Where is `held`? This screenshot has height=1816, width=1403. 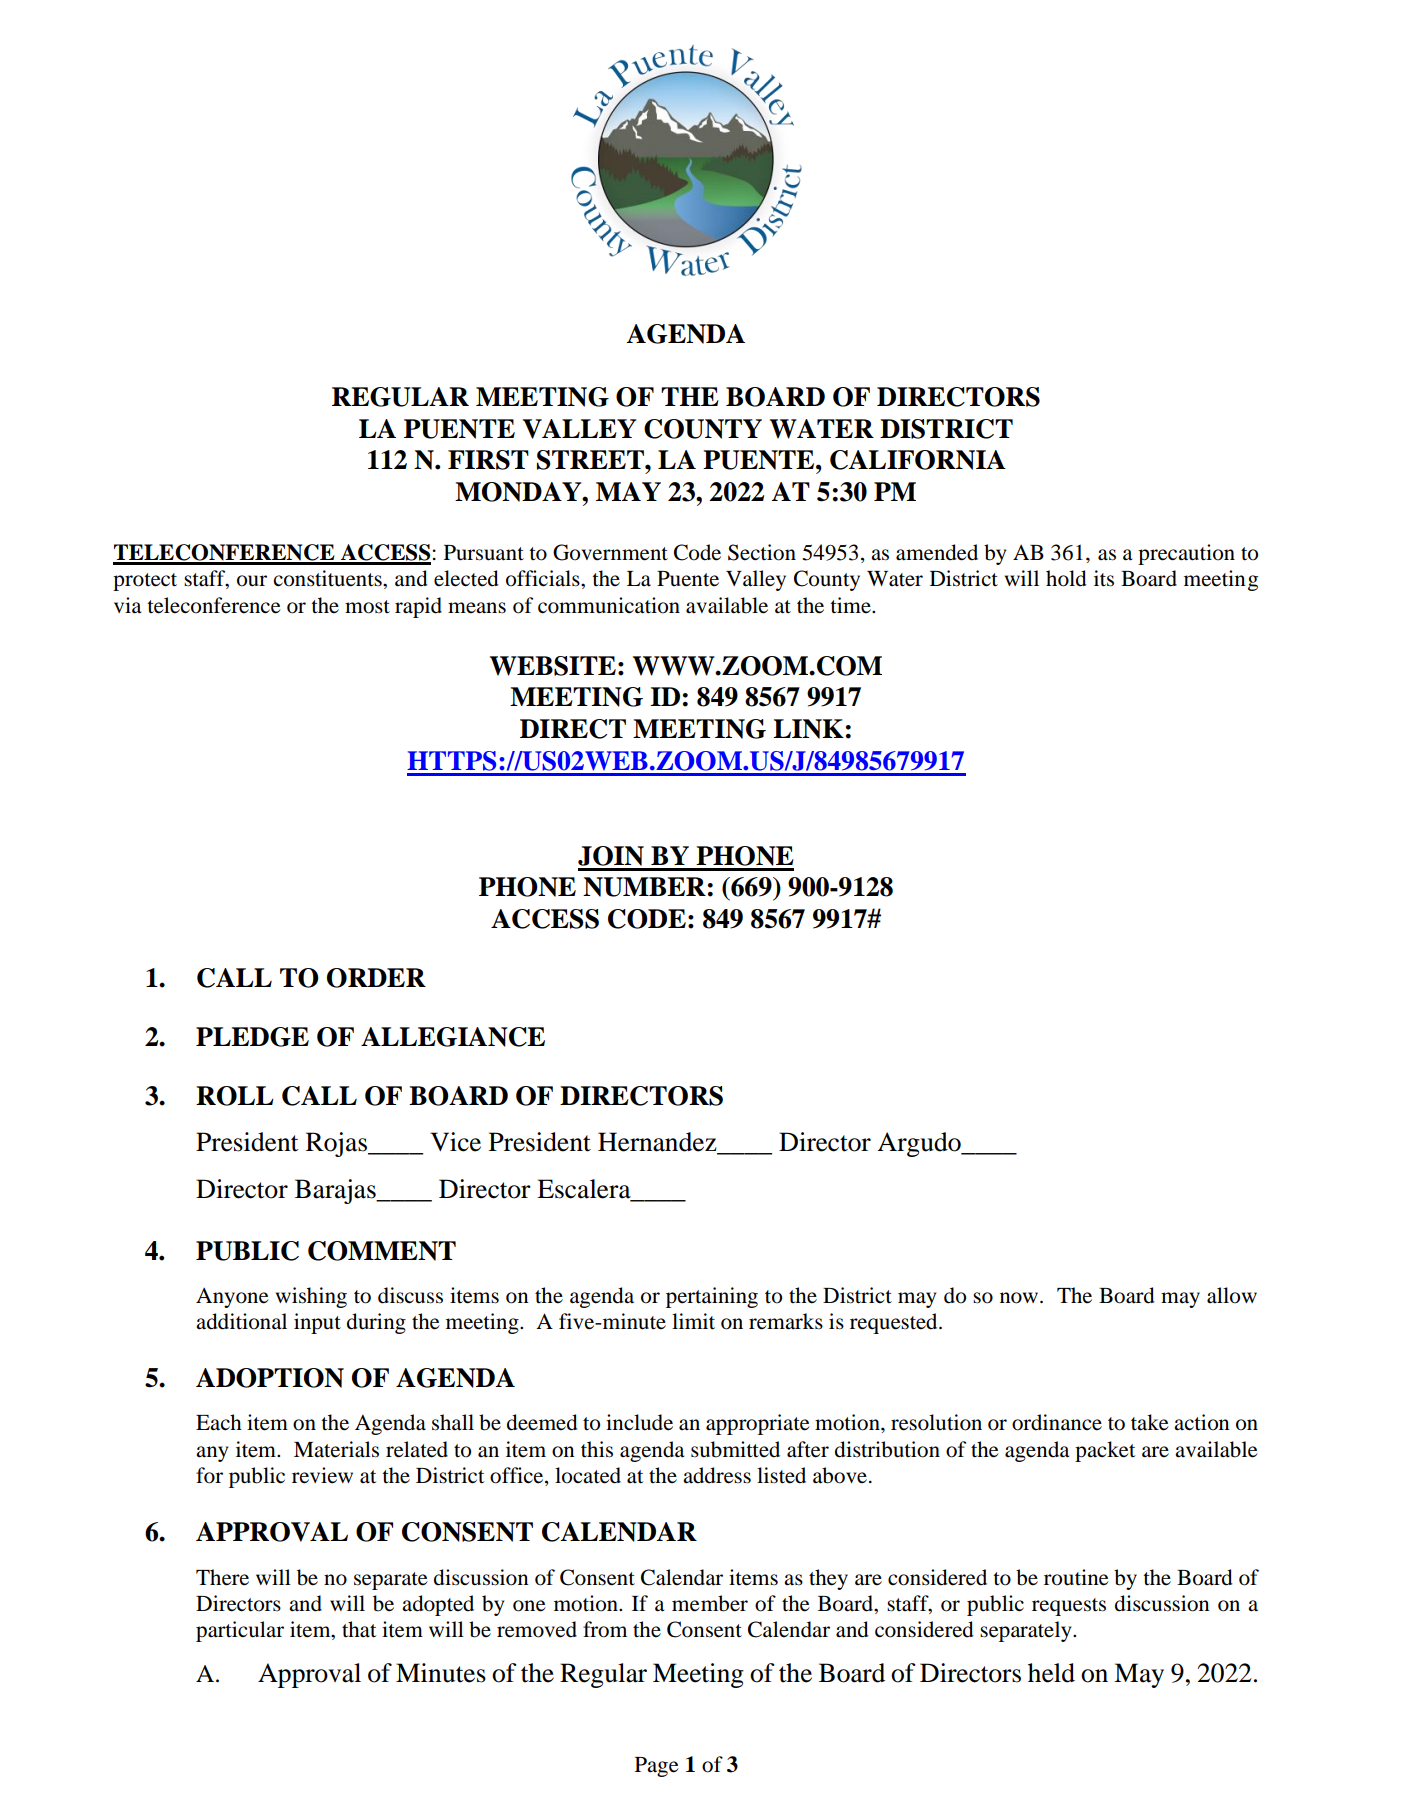 held is located at coordinates (1051, 1673).
